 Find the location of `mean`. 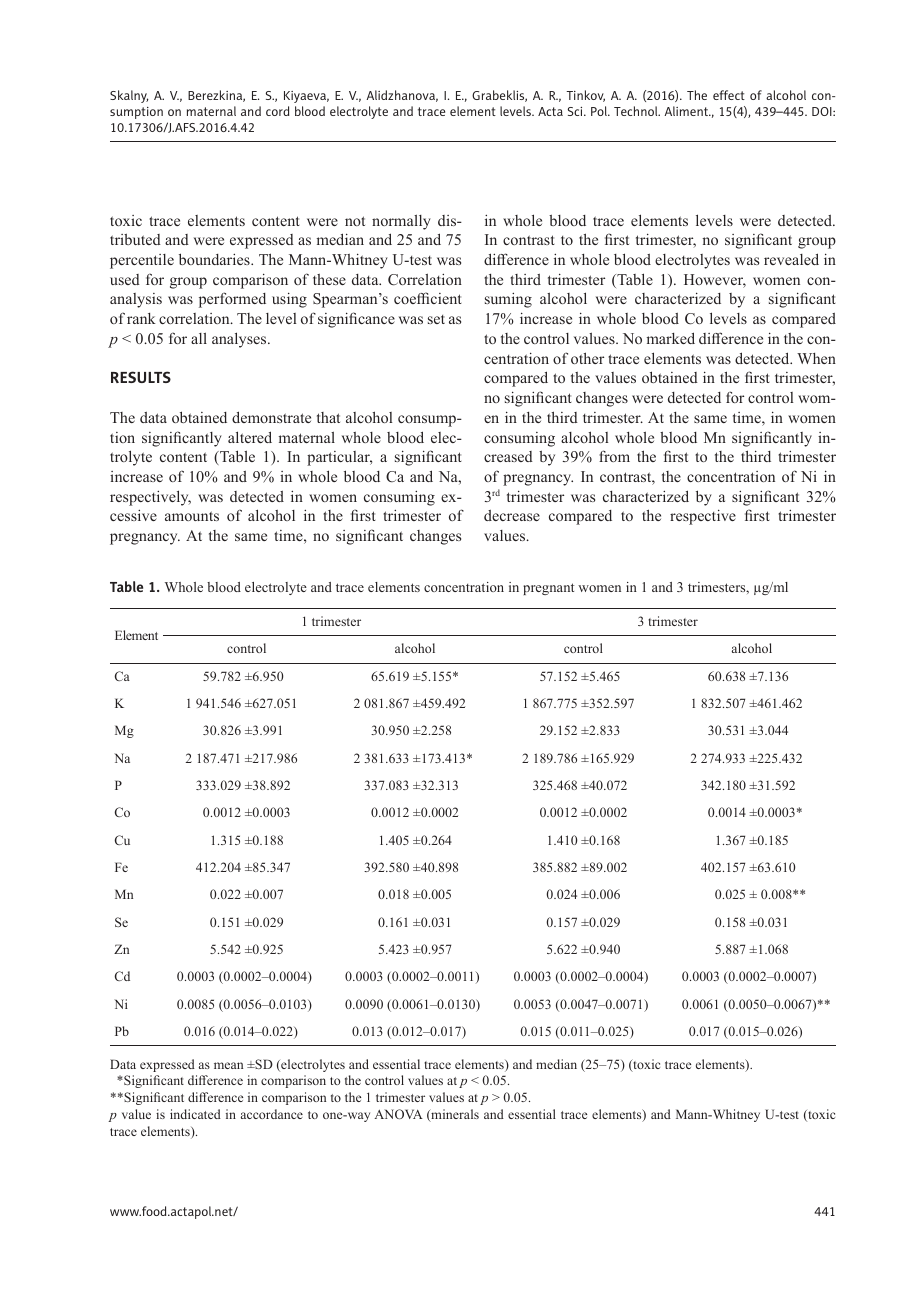

mean is located at coordinates (228, 1065).
